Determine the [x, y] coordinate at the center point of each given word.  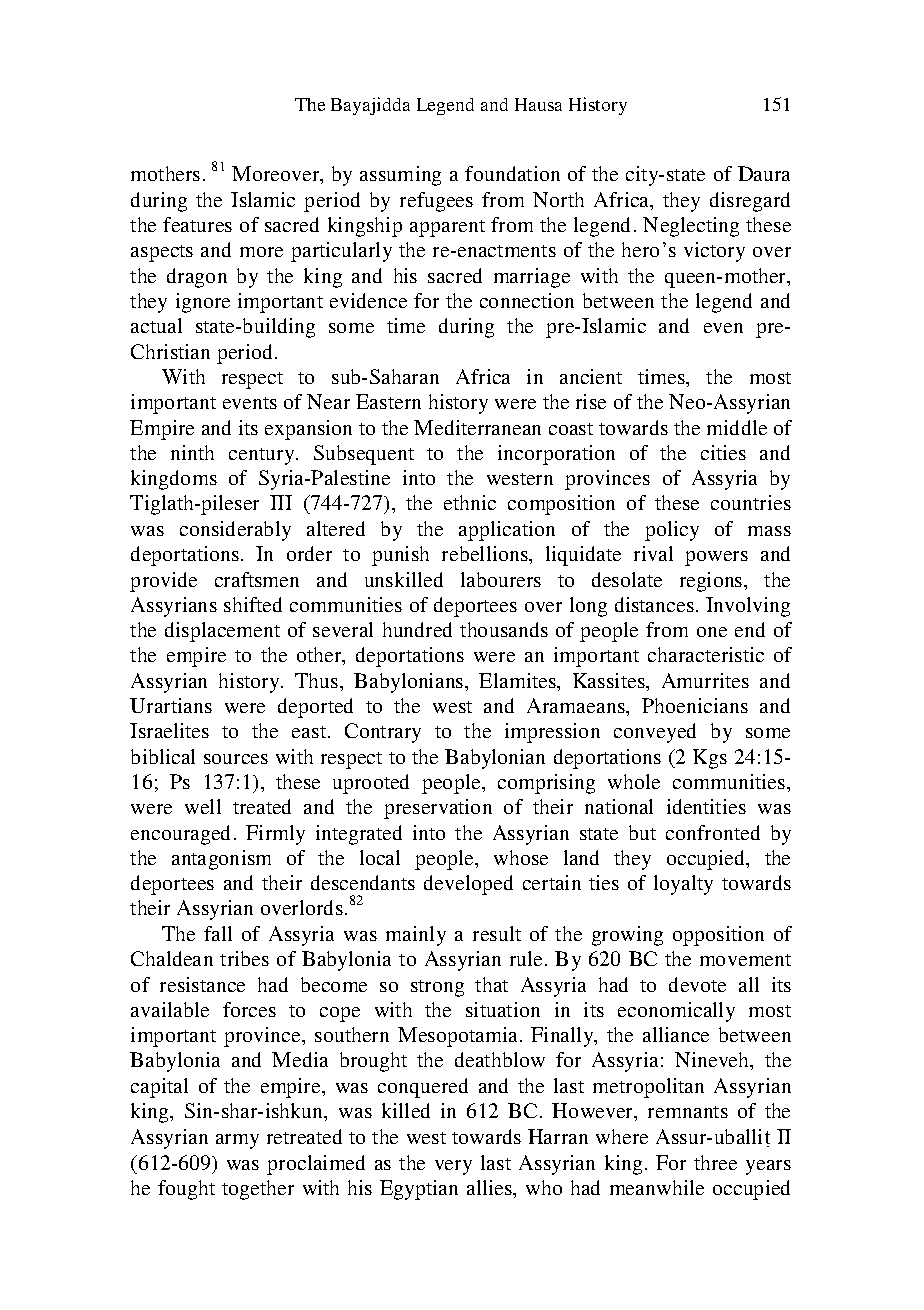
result [497, 933]
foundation [512, 173]
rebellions [486, 553]
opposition [718, 936]
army [237, 1141]
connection [527, 300]
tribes [244, 958]
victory [714, 252]
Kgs [710, 759]
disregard [750, 202]
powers [716, 558]
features [197, 224]
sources [236, 759]
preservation [438, 809]
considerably [235, 531]
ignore [203, 303]
